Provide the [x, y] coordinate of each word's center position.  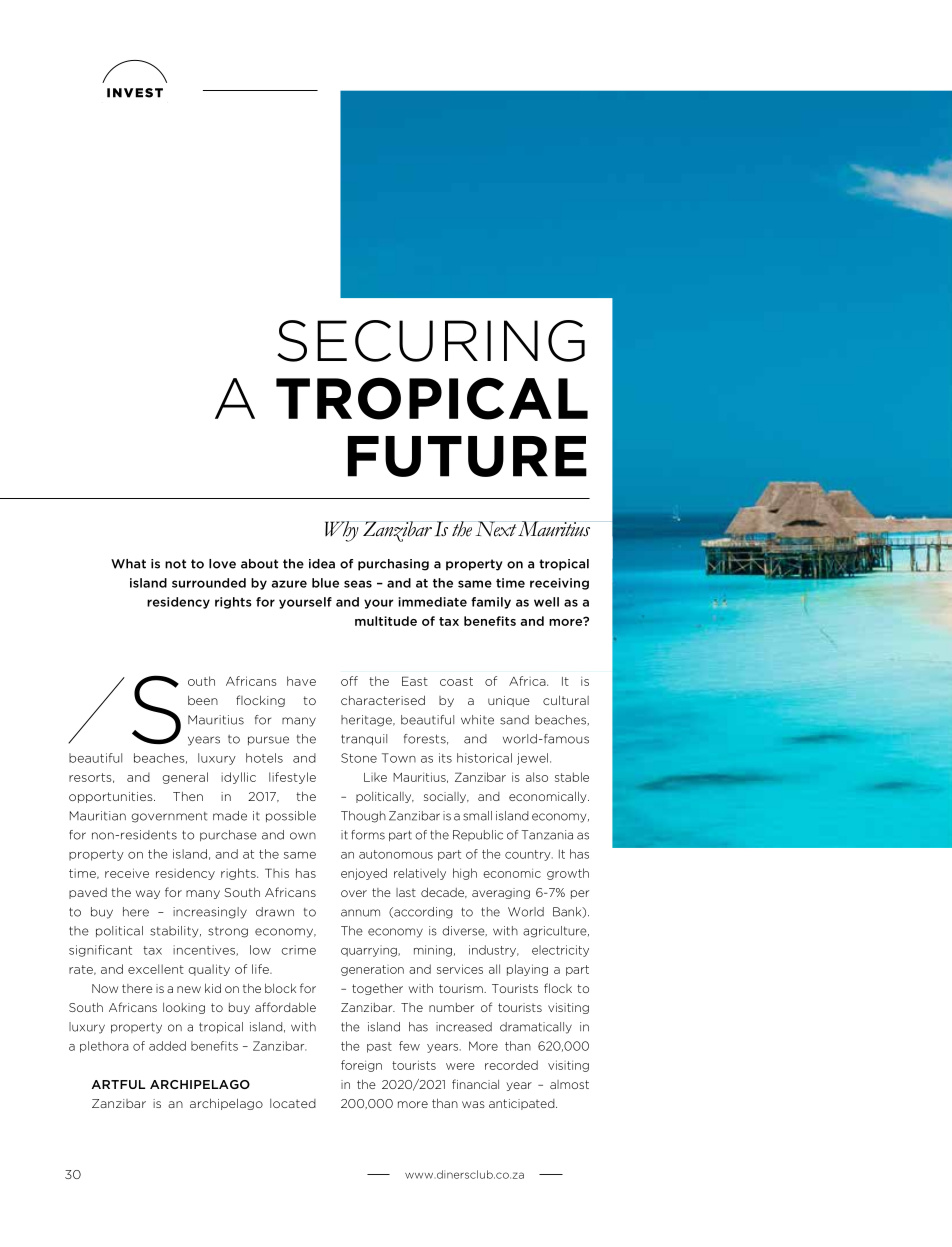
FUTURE [467, 456]
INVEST [135, 93]
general [185, 778]
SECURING [431, 341]
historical [484, 758]
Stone [359, 758]
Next [496, 529]
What [128, 564]
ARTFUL [118, 1084]
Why [342, 531]
